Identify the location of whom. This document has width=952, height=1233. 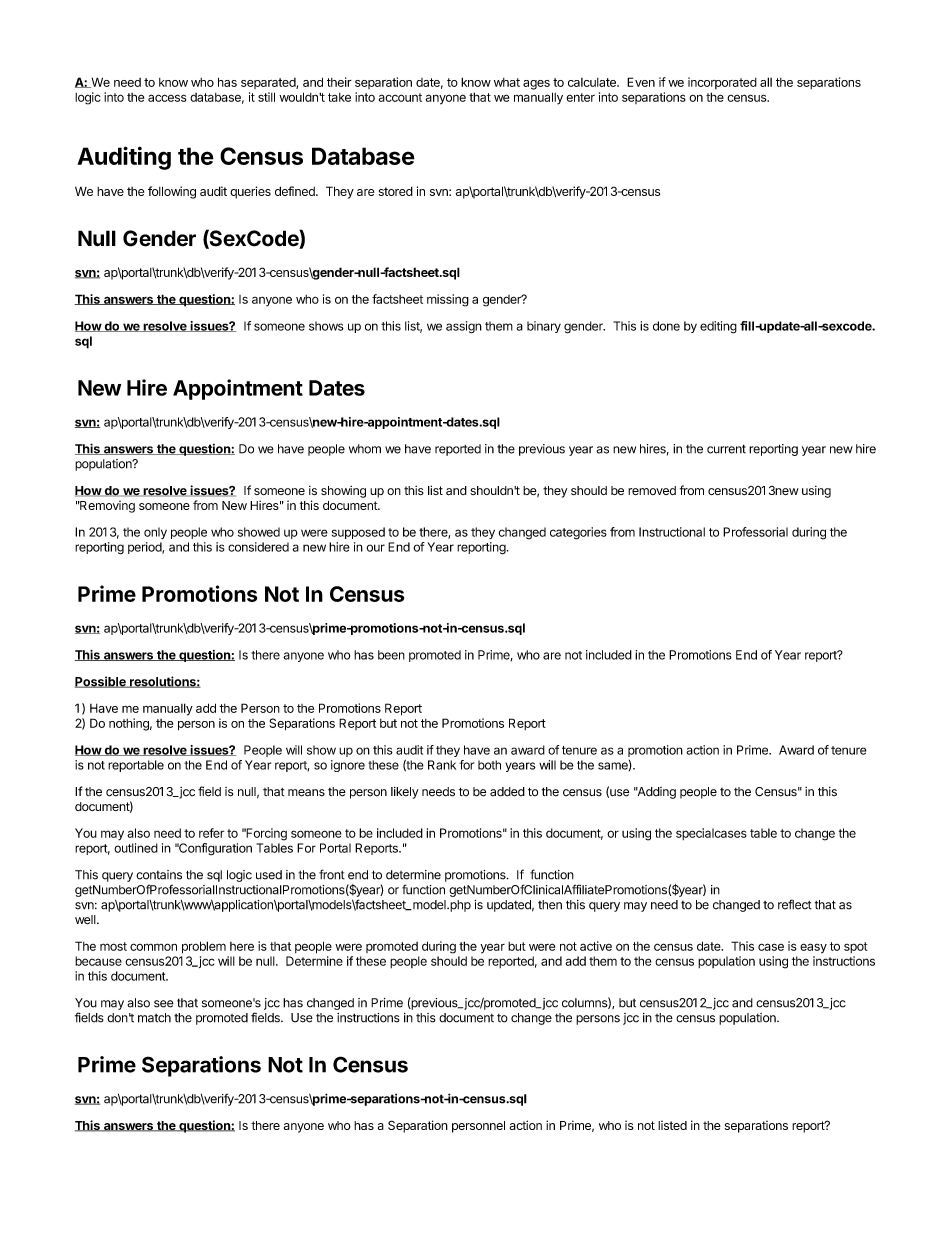
(365, 449).
